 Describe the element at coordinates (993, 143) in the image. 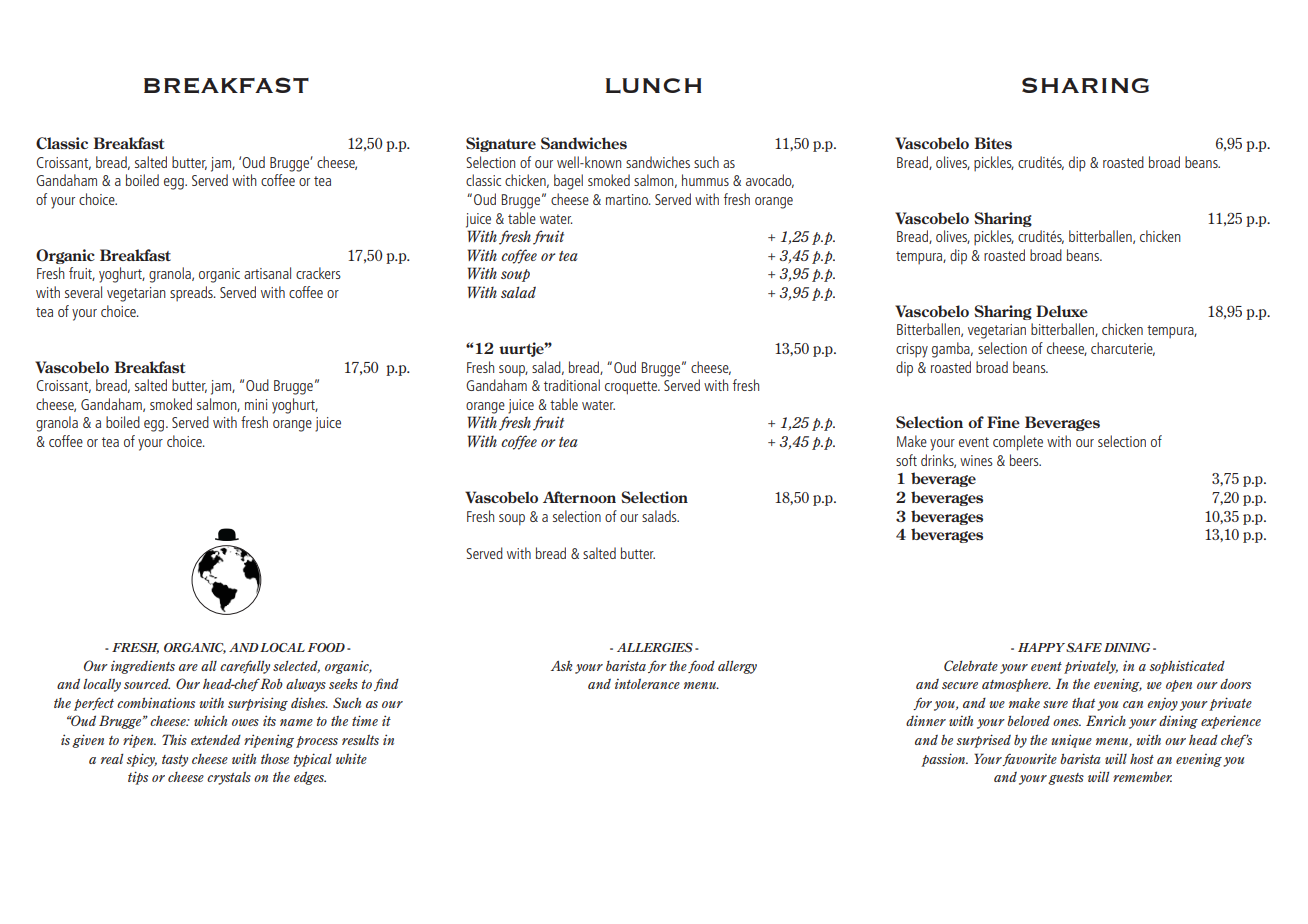

I see `Bites` at that location.
